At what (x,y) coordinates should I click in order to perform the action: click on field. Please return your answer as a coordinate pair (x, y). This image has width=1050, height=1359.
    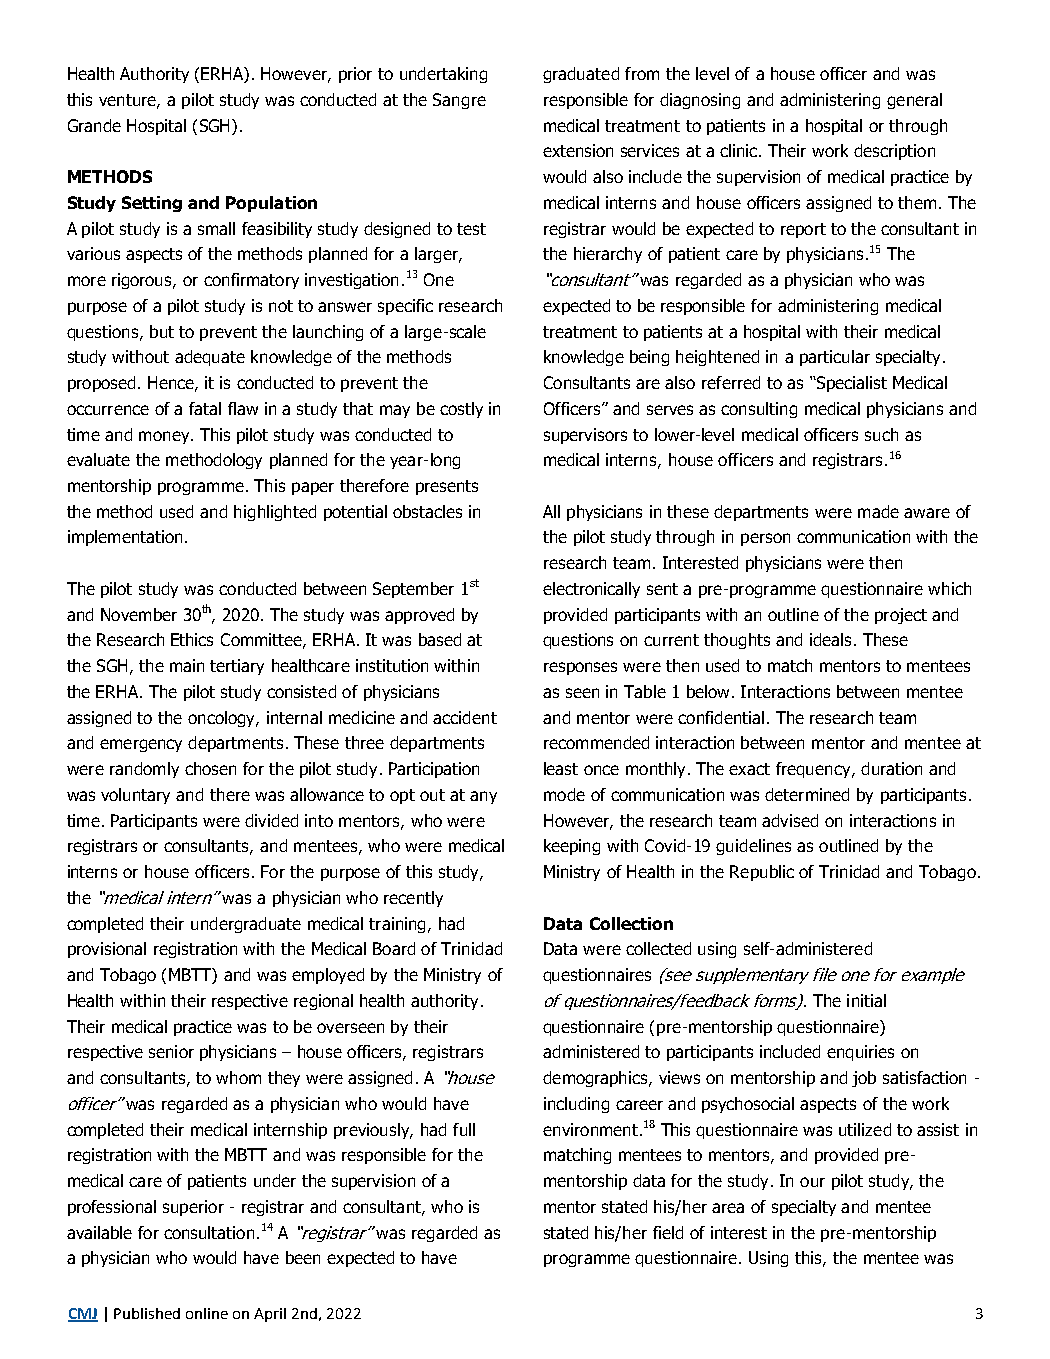
    Looking at the image, I should click on (668, 1232).
